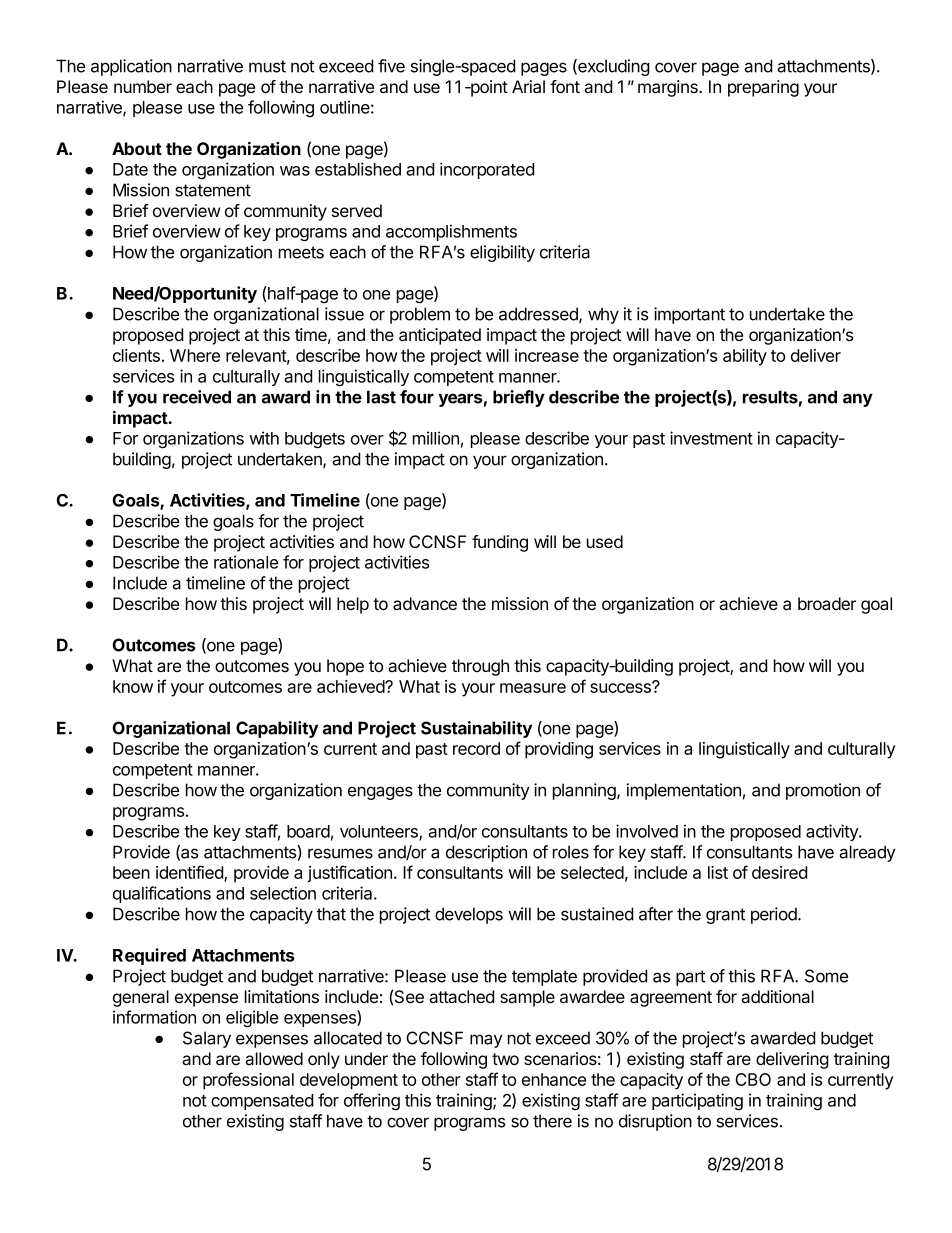 The image size is (952, 1233). I want to click on two, so click(505, 1059).
